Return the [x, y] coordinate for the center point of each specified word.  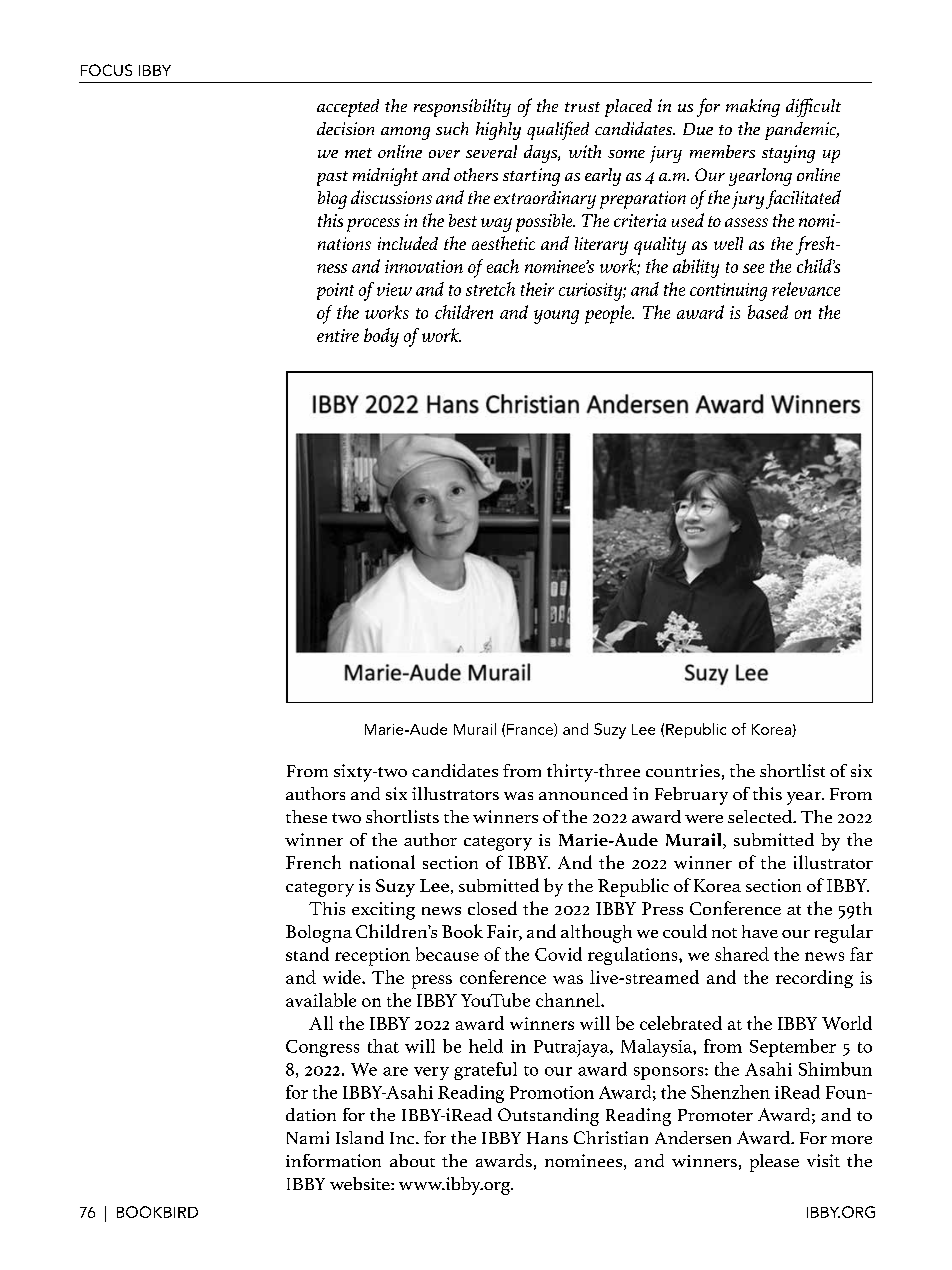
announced [583, 793]
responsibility [462, 108]
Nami [308, 1137]
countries [683, 770]
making [753, 108]
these [306, 816]
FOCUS [106, 70]
